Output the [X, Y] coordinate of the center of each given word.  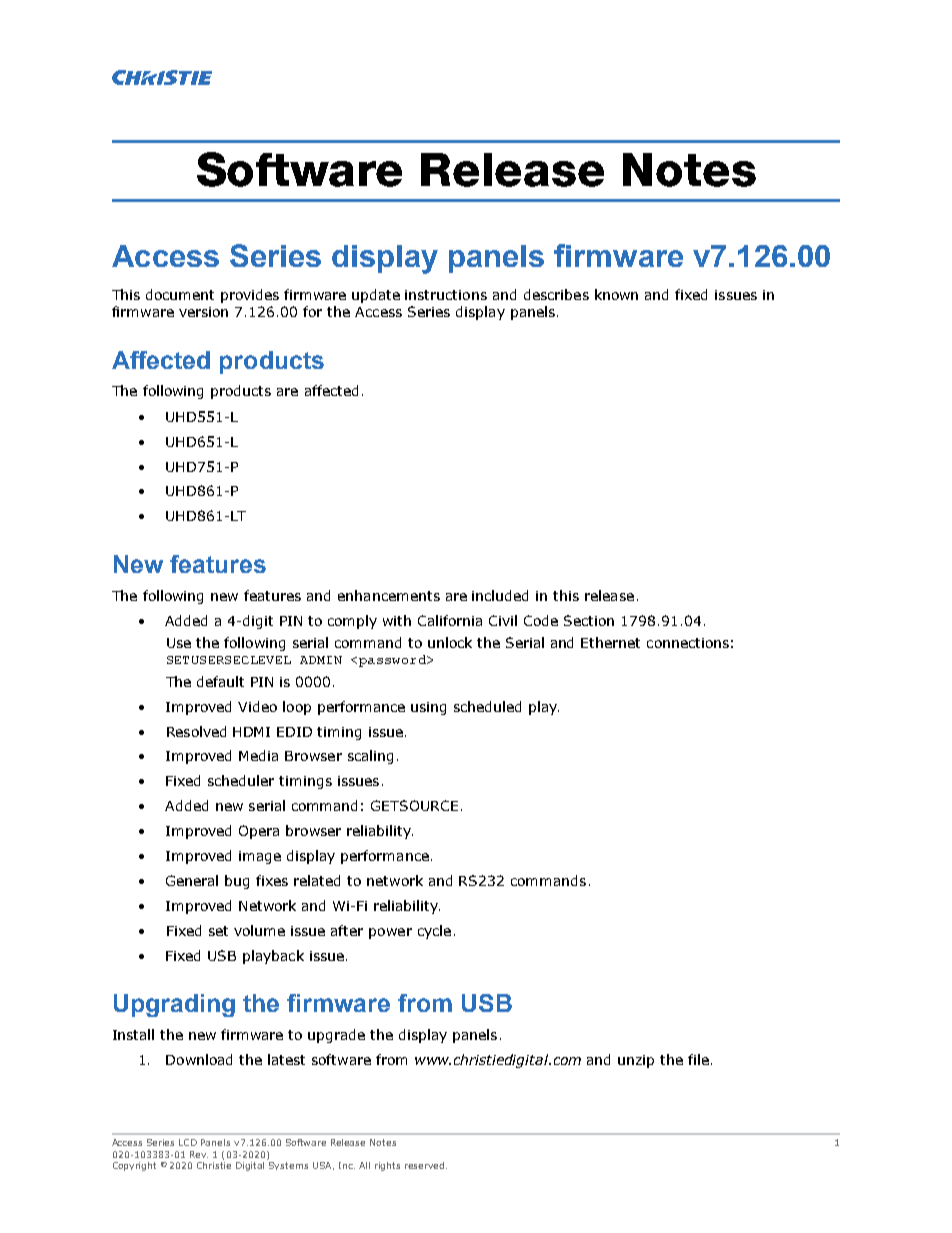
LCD [188, 1142]
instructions [446, 295]
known [616, 294]
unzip [636, 1061]
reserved [426, 1165]
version [203, 312]
